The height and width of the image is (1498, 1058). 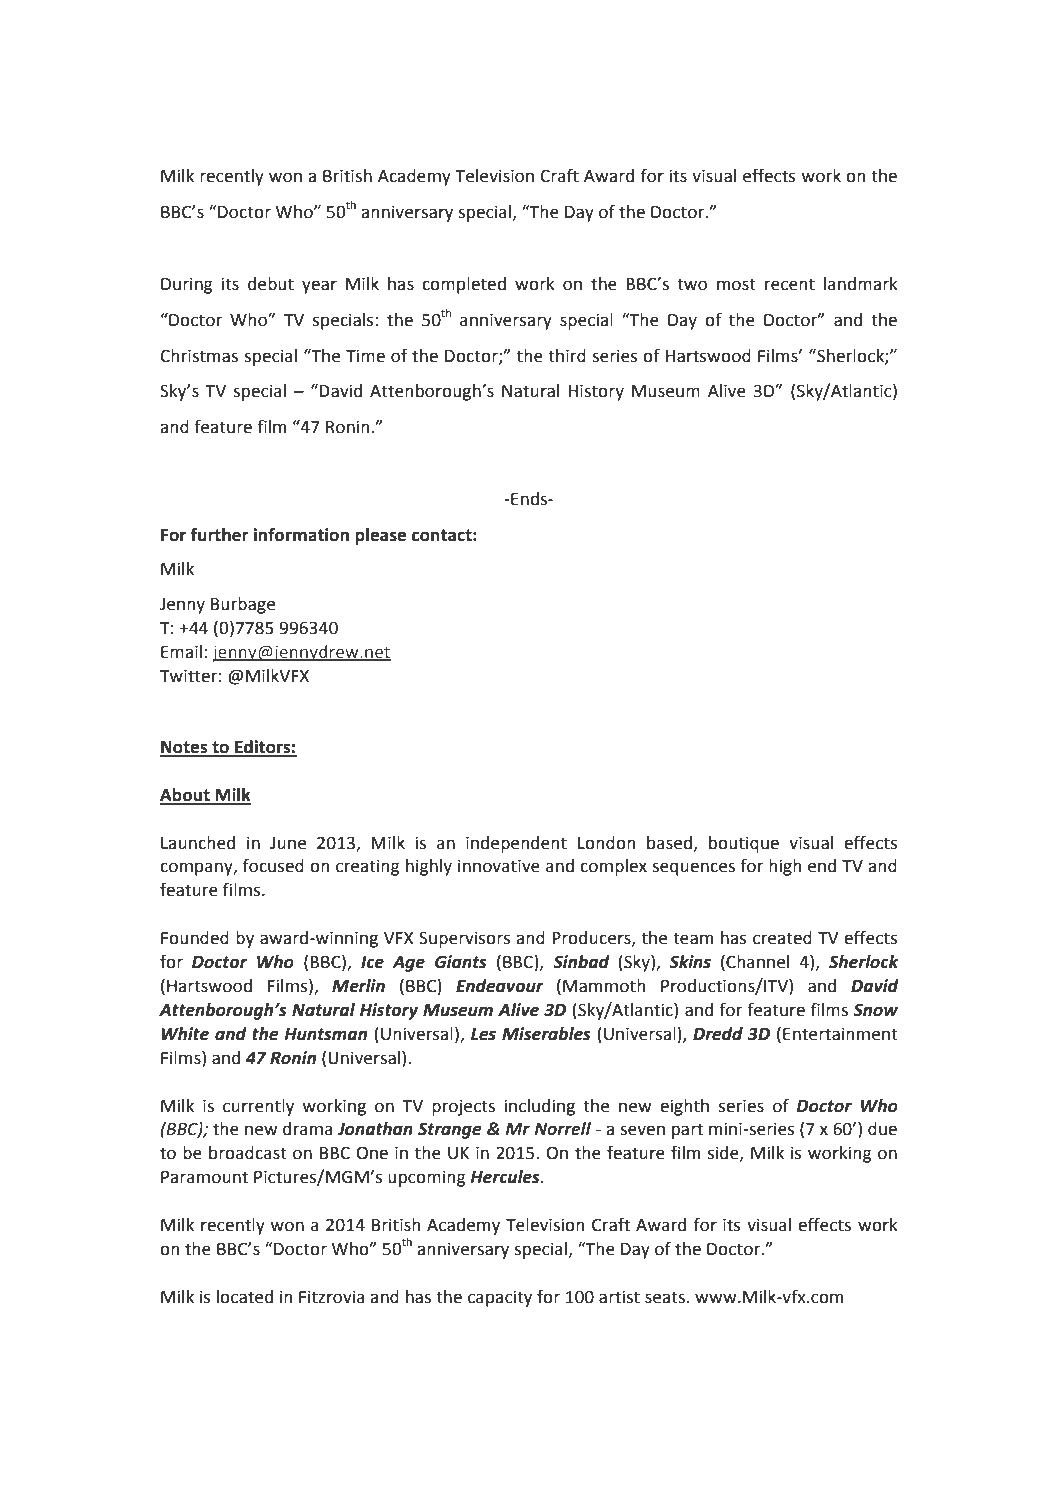 I want to click on completed, so click(x=464, y=285).
